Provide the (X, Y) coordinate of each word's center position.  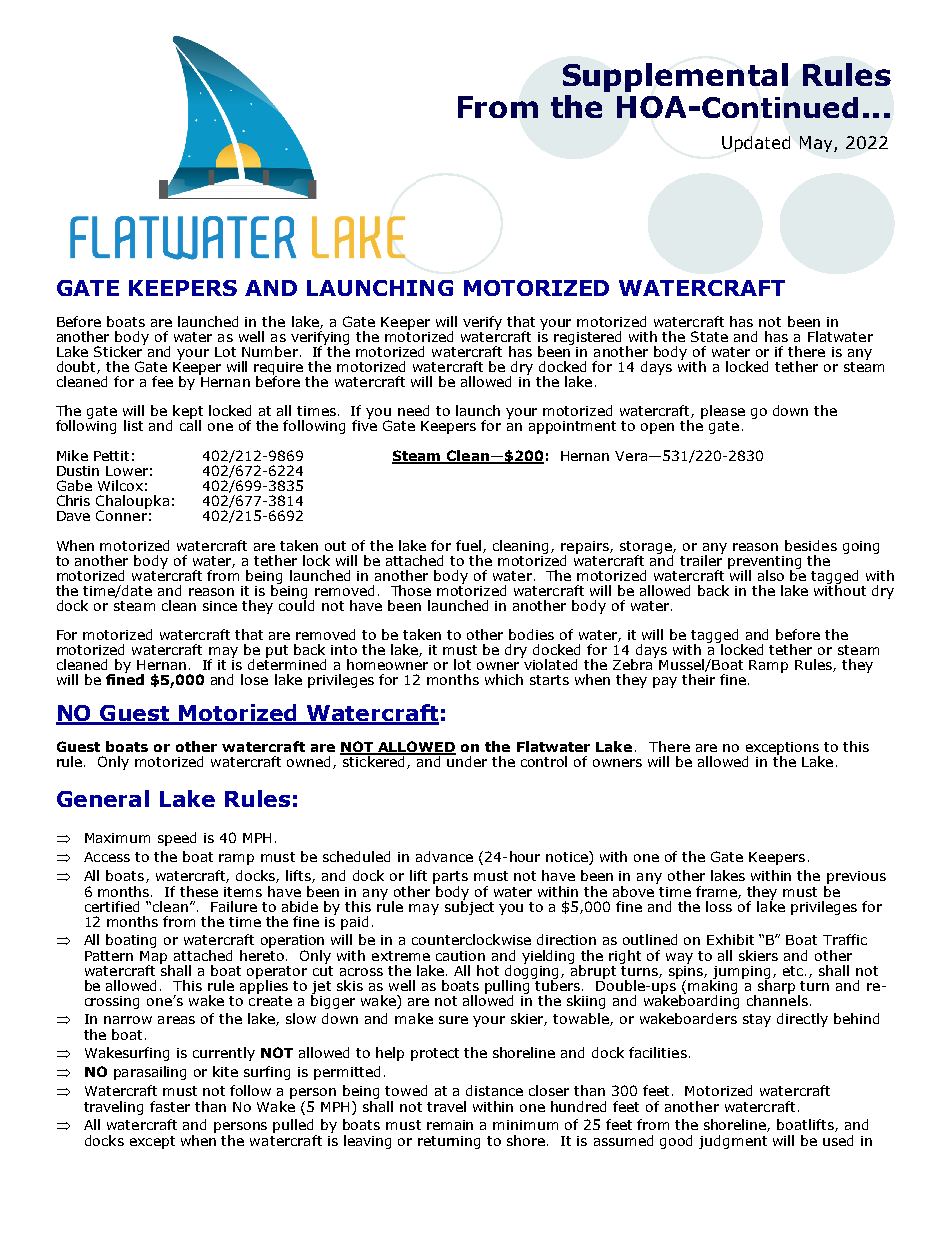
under (466, 760)
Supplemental (675, 77)
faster (170, 1106)
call (190, 424)
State (709, 336)
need (413, 410)
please (723, 412)
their (698, 679)
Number (270, 351)
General (103, 798)
